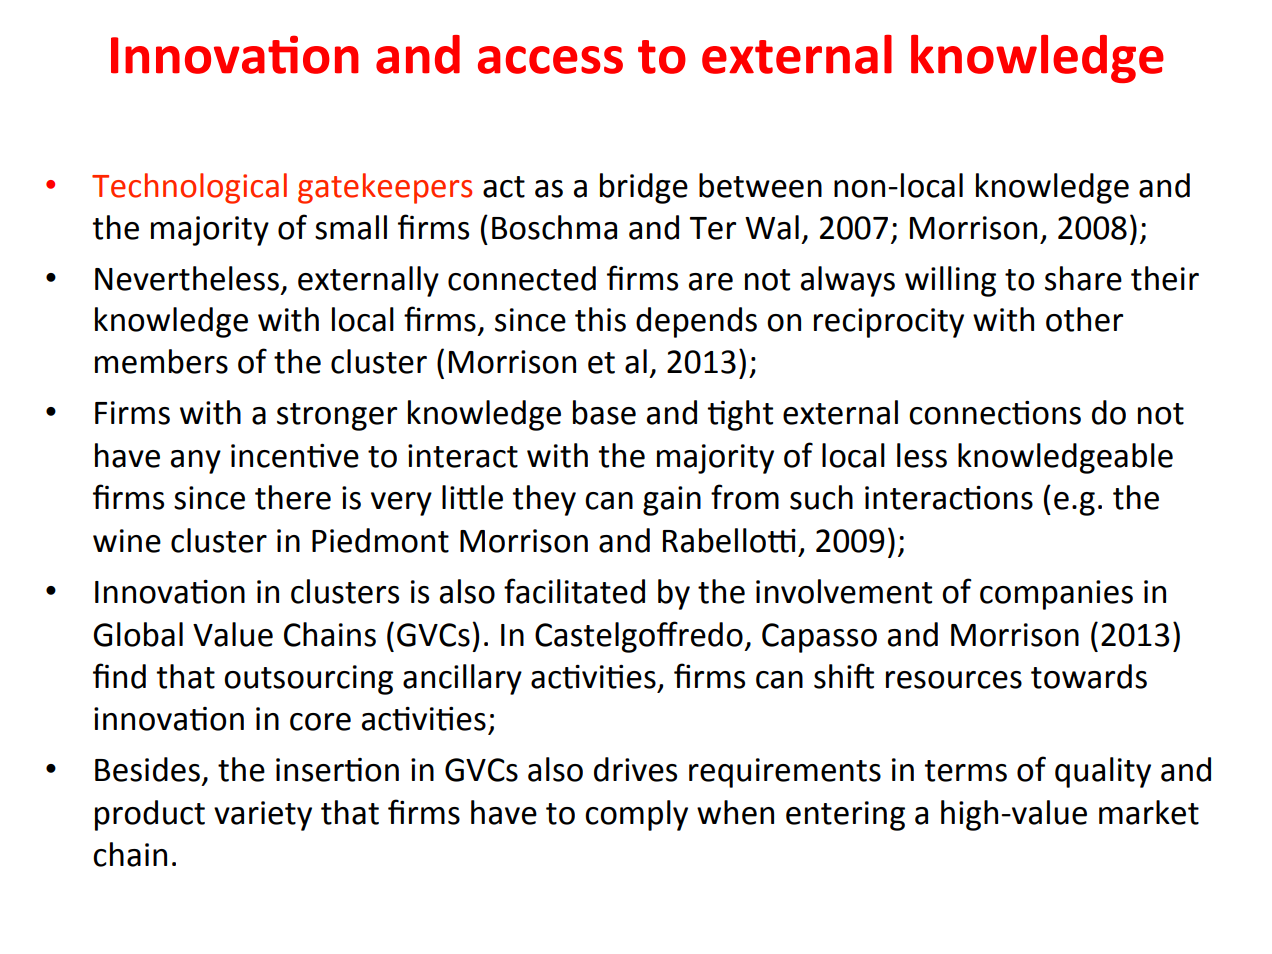 The width and height of the document is (1272, 954). I want to click on facilitated, so click(574, 591).
